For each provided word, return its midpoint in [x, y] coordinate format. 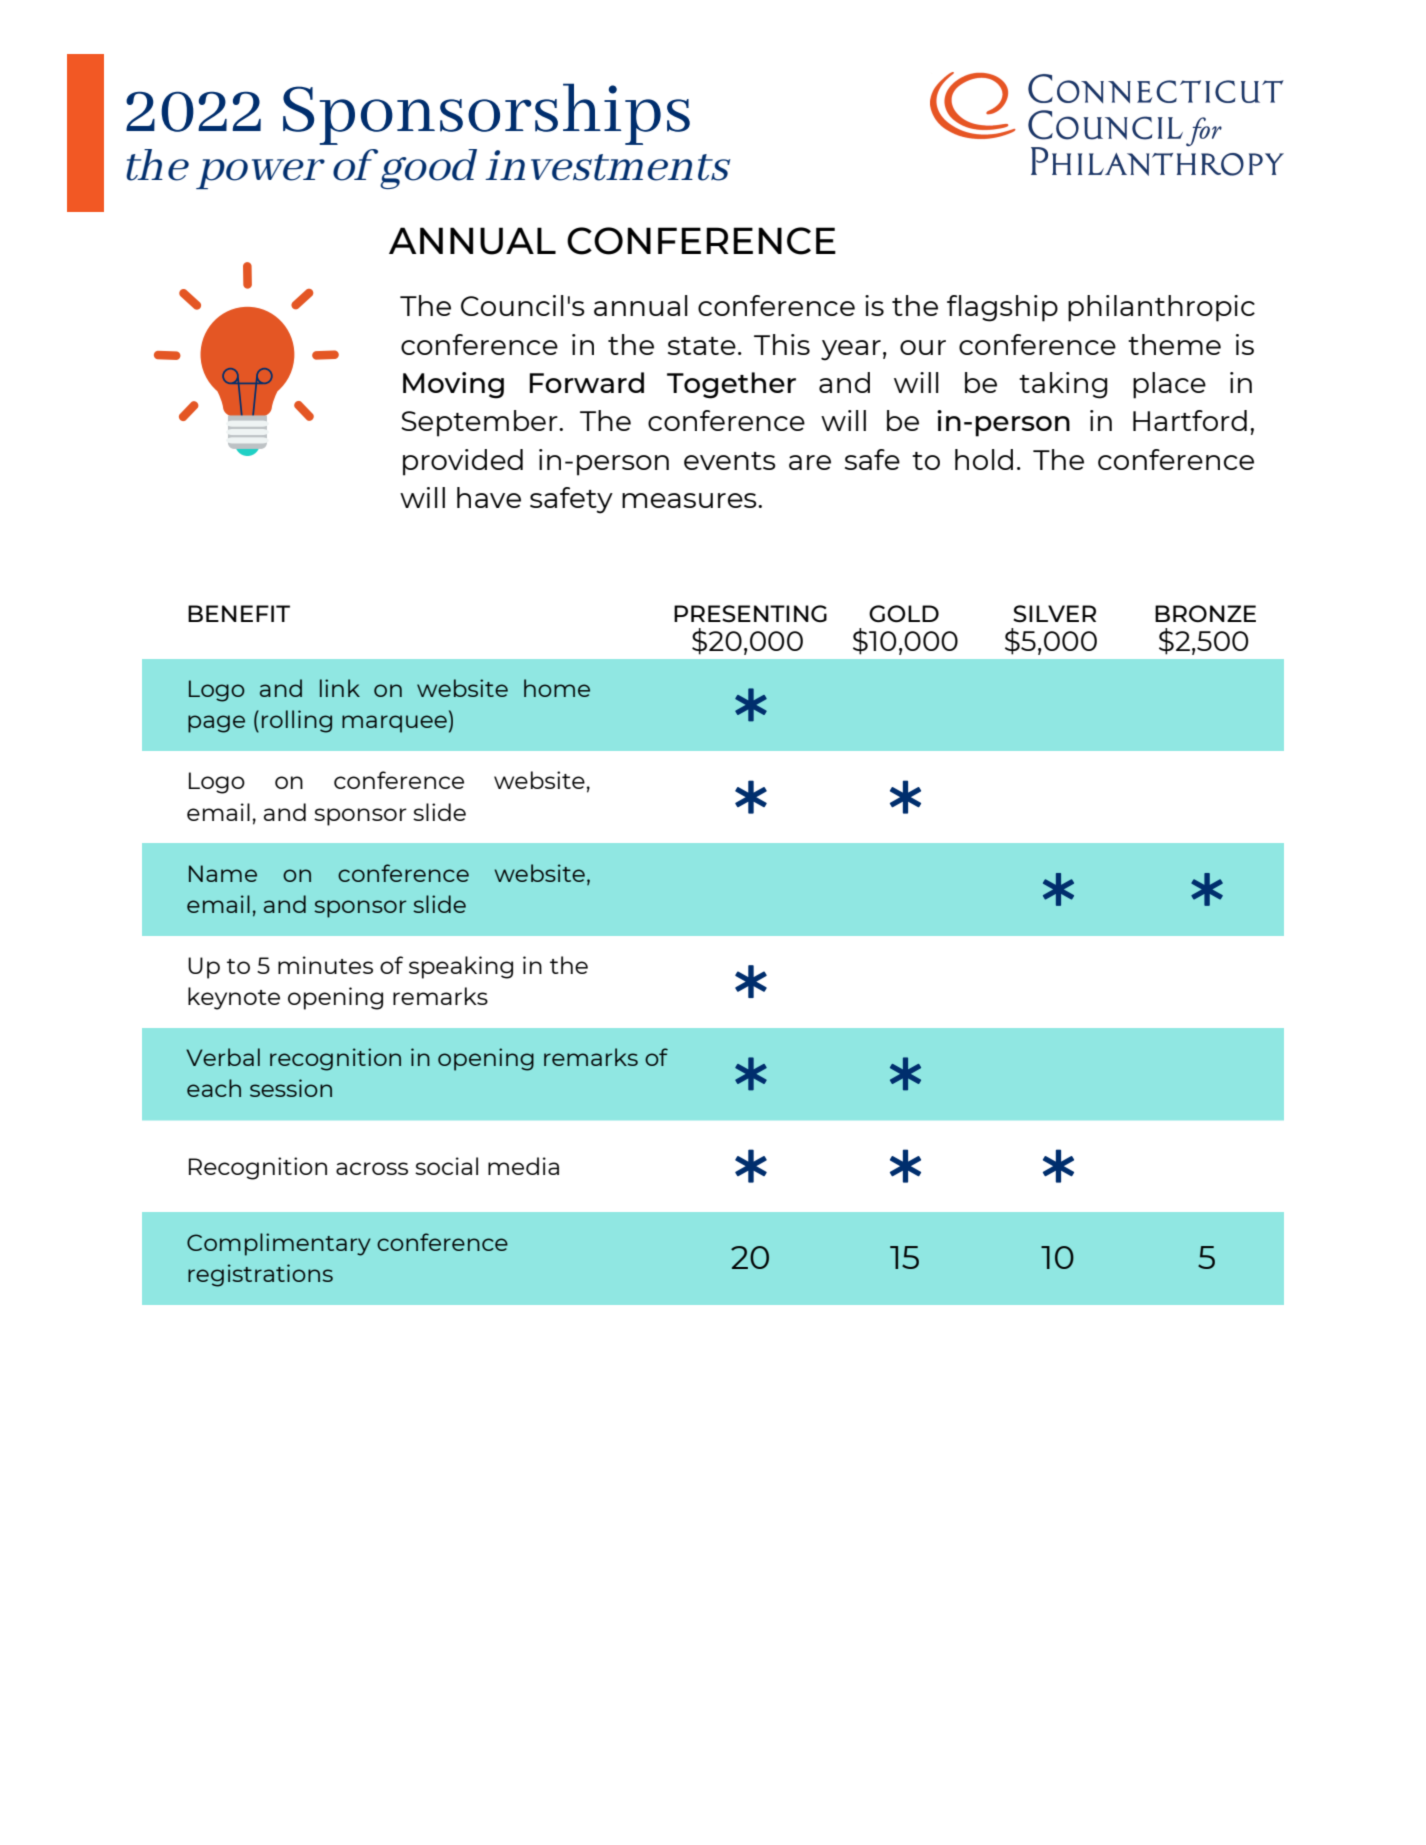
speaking [461, 967]
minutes [325, 965]
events [730, 461]
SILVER [1054, 613]
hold [984, 459]
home [557, 688]
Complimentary [279, 1244]
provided [463, 462]
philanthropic [1161, 308]
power [260, 174]
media [523, 1166]
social [446, 1166]
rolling [297, 721]
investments [607, 165]
